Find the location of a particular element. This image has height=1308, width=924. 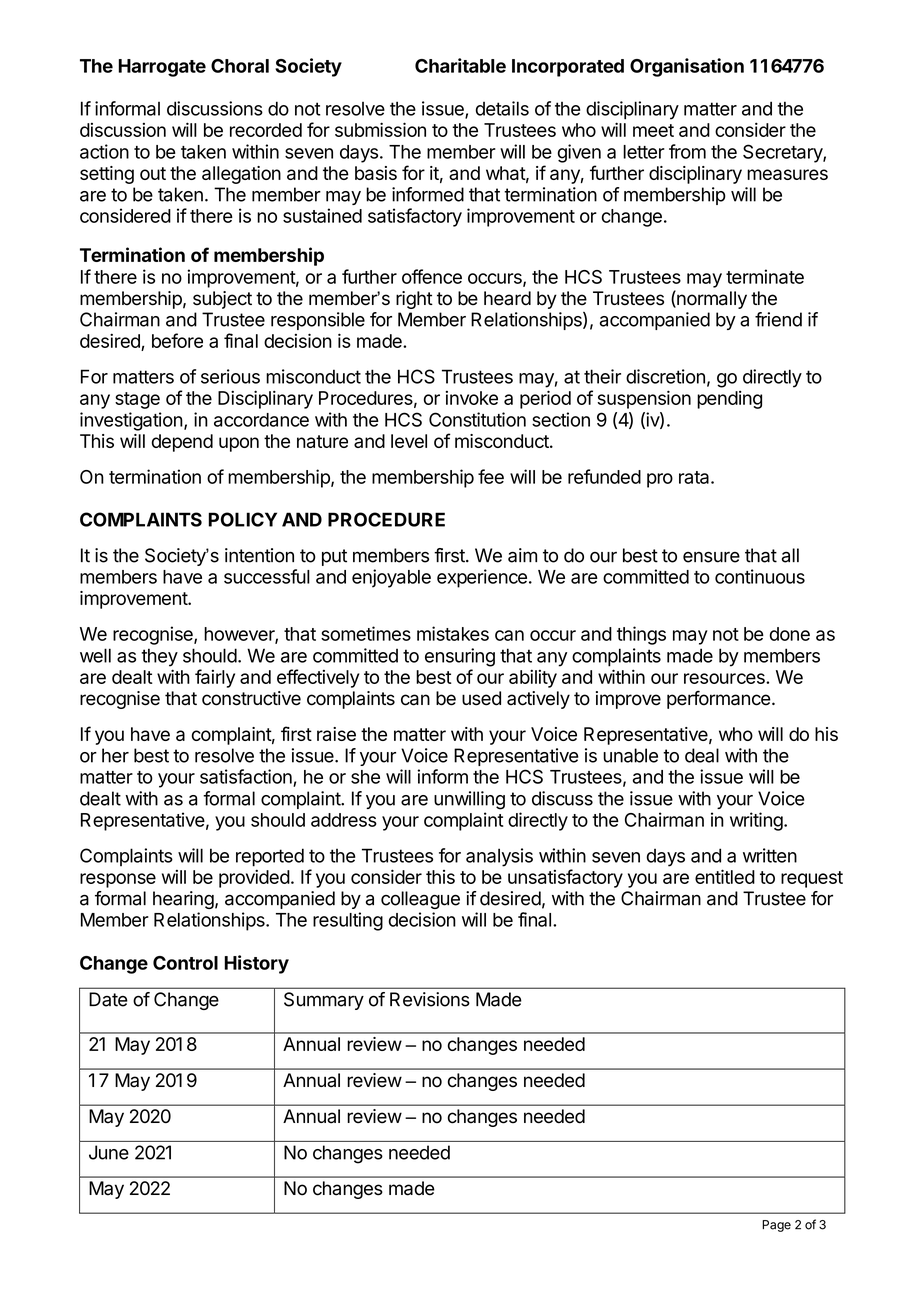

Harrogate is located at coordinates (162, 68).
